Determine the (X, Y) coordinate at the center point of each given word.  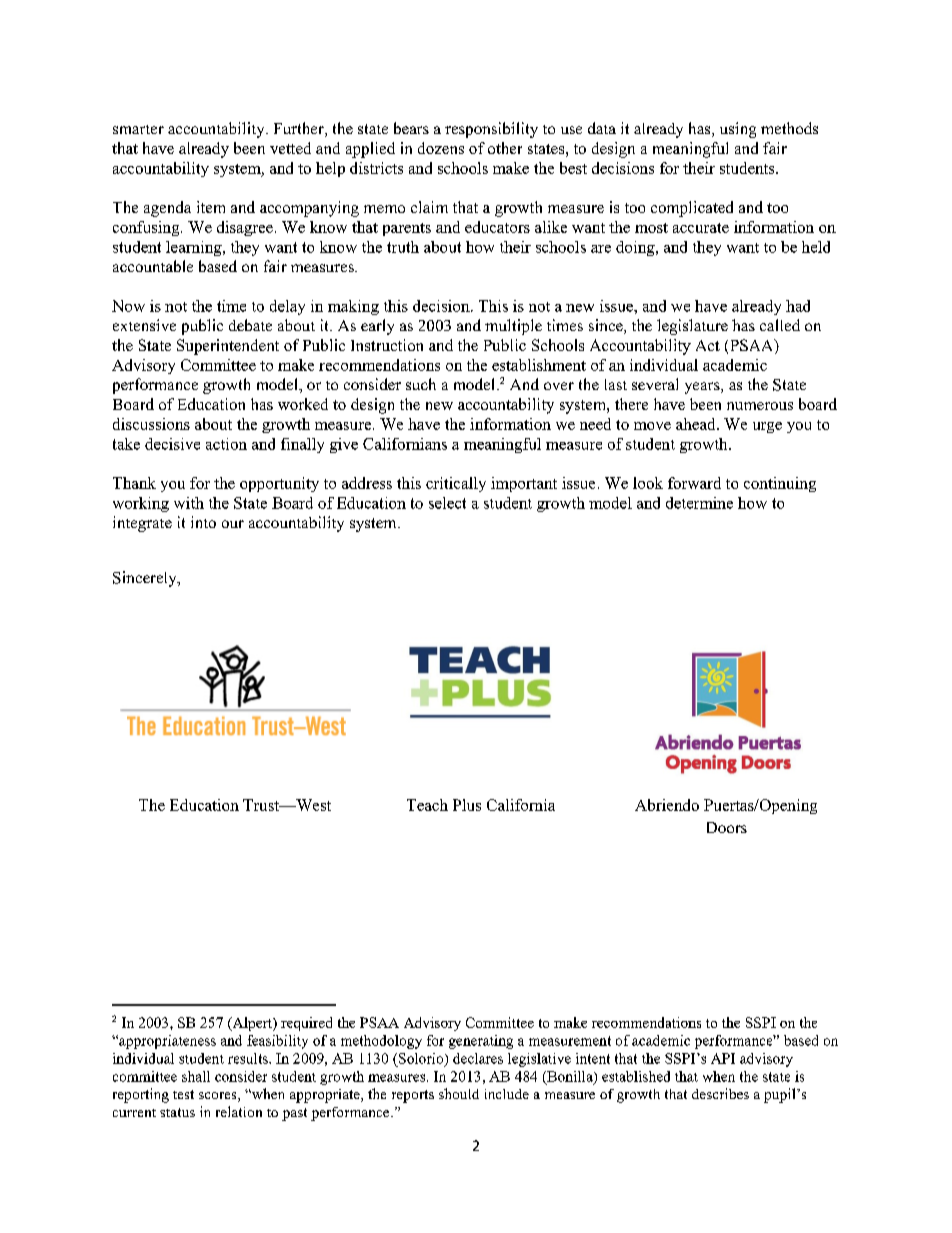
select (447, 503)
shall (196, 1076)
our (233, 524)
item (211, 207)
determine (699, 503)
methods (789, 128)
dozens (441, 148)
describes (720, 1093)
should (459, 1093)
